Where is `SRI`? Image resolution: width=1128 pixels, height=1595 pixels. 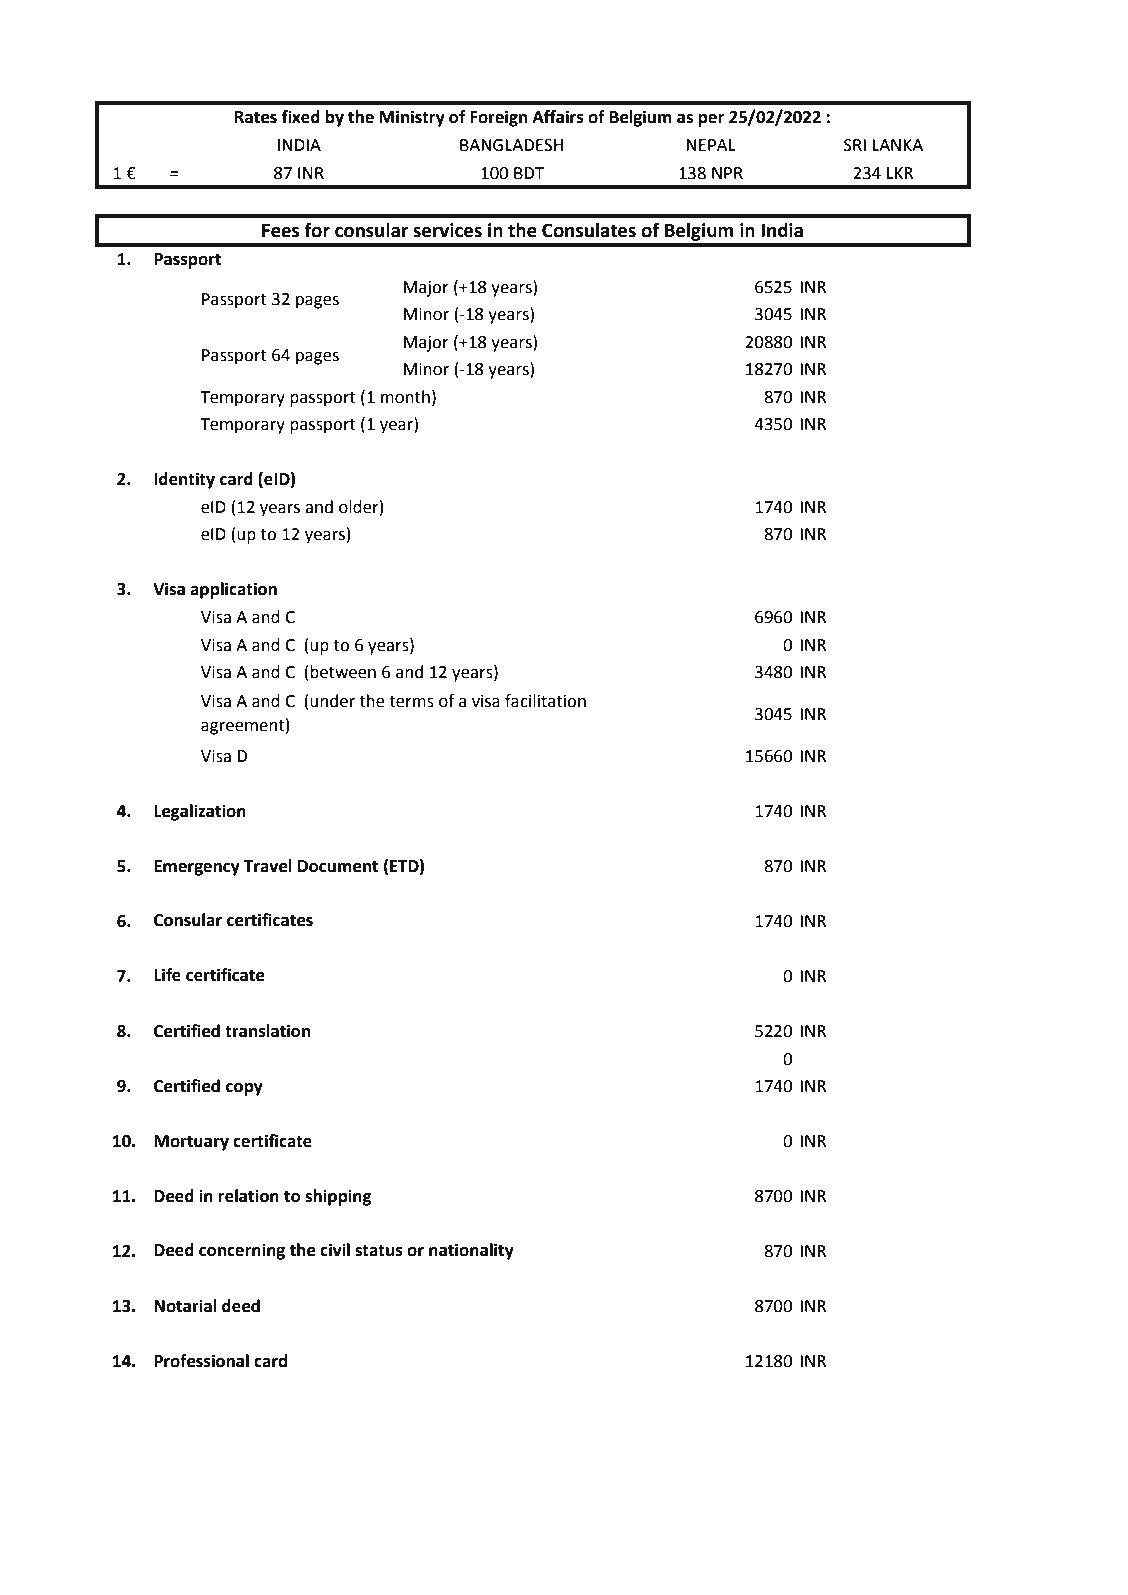
SRI is located at coordinates (855, 145).
